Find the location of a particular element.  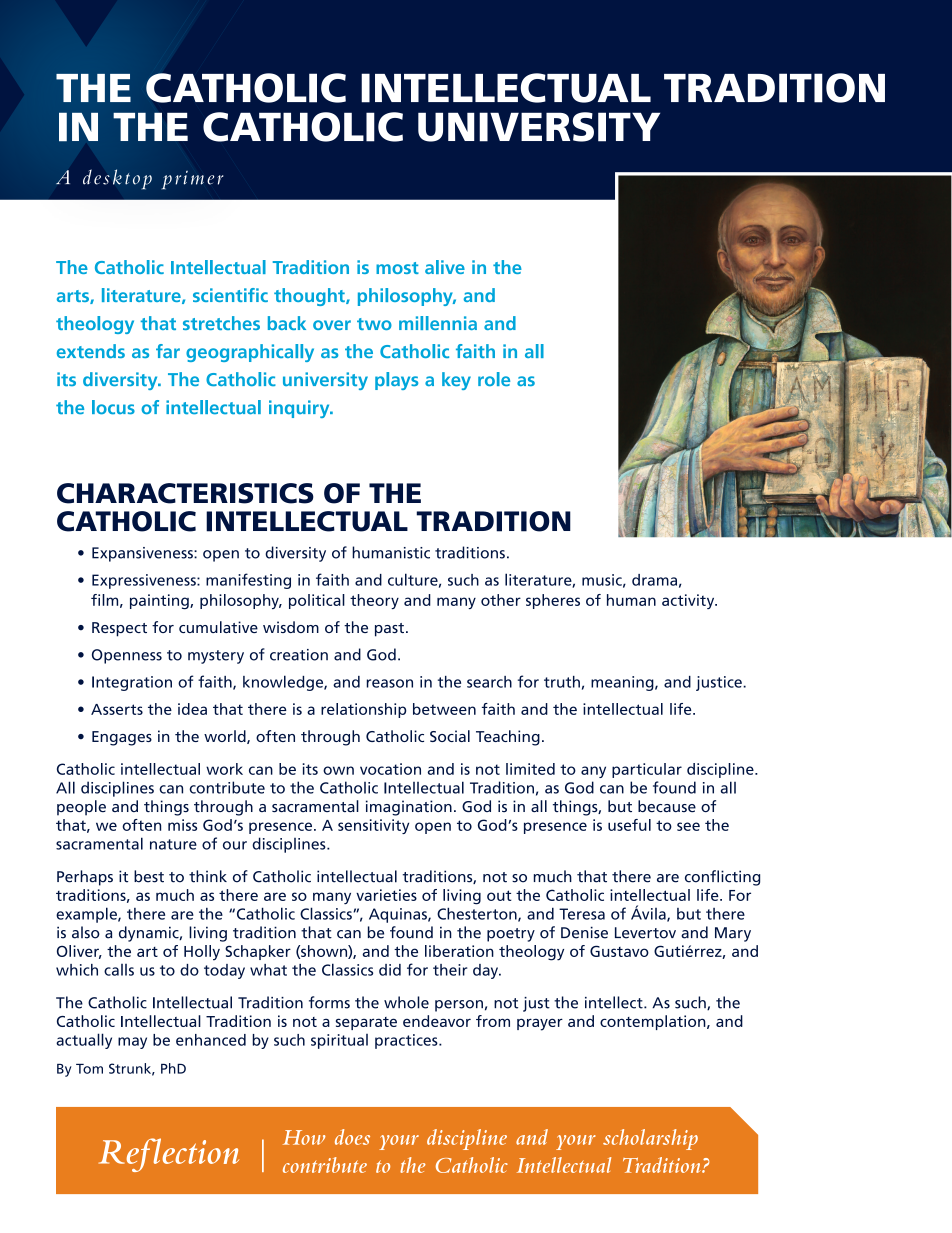

sensitivity is located at coordinates (373, 826).
